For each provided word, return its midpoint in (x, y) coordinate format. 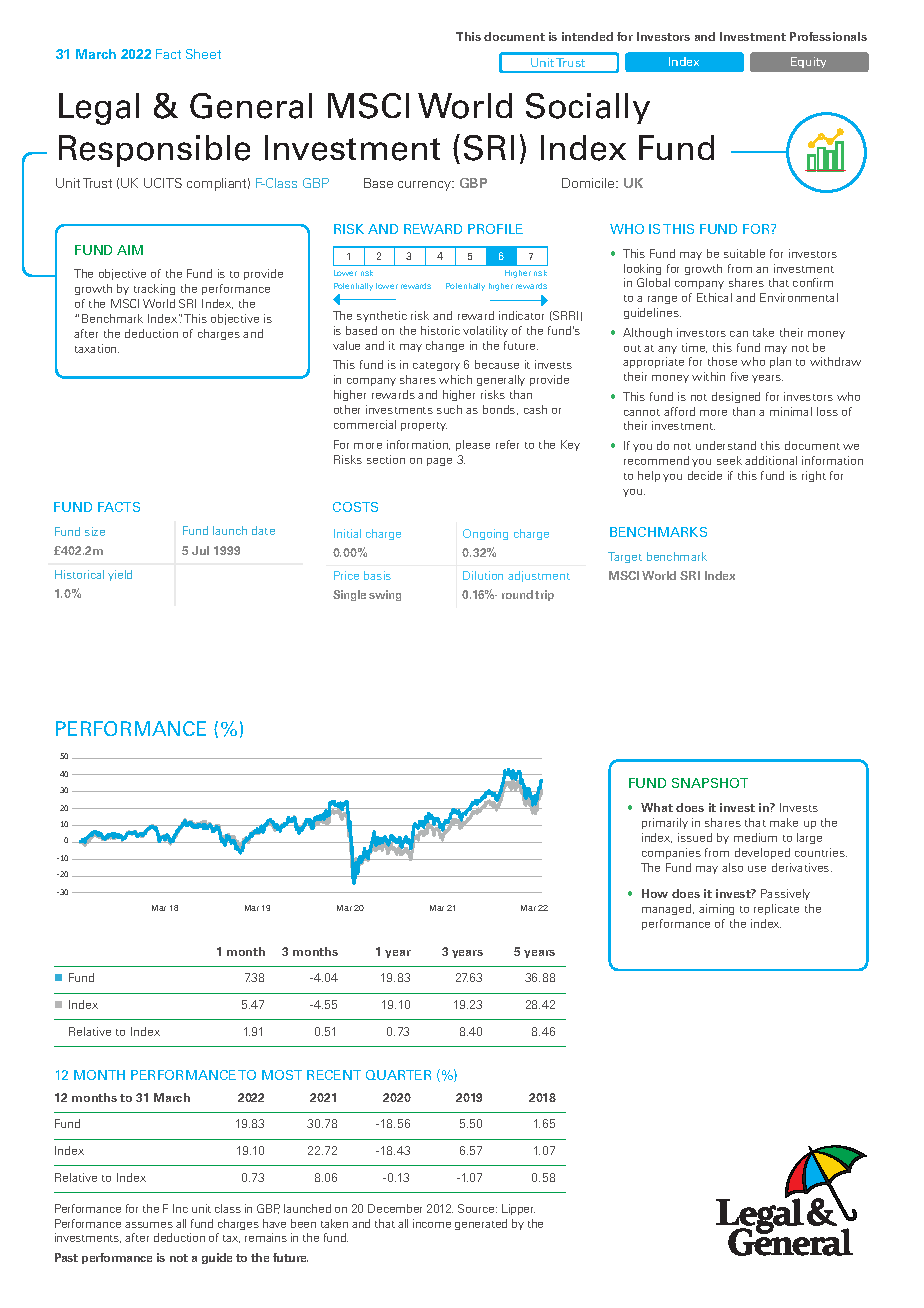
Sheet (203, 54)
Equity (808, 62)
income (432, 1223)
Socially (588, 108)
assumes (149, 1225)
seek (729, 460)
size (95, 531)
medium (755, 837)
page (439, 462)
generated (481, 1224)
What (657, 807)
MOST (282, 1075)
